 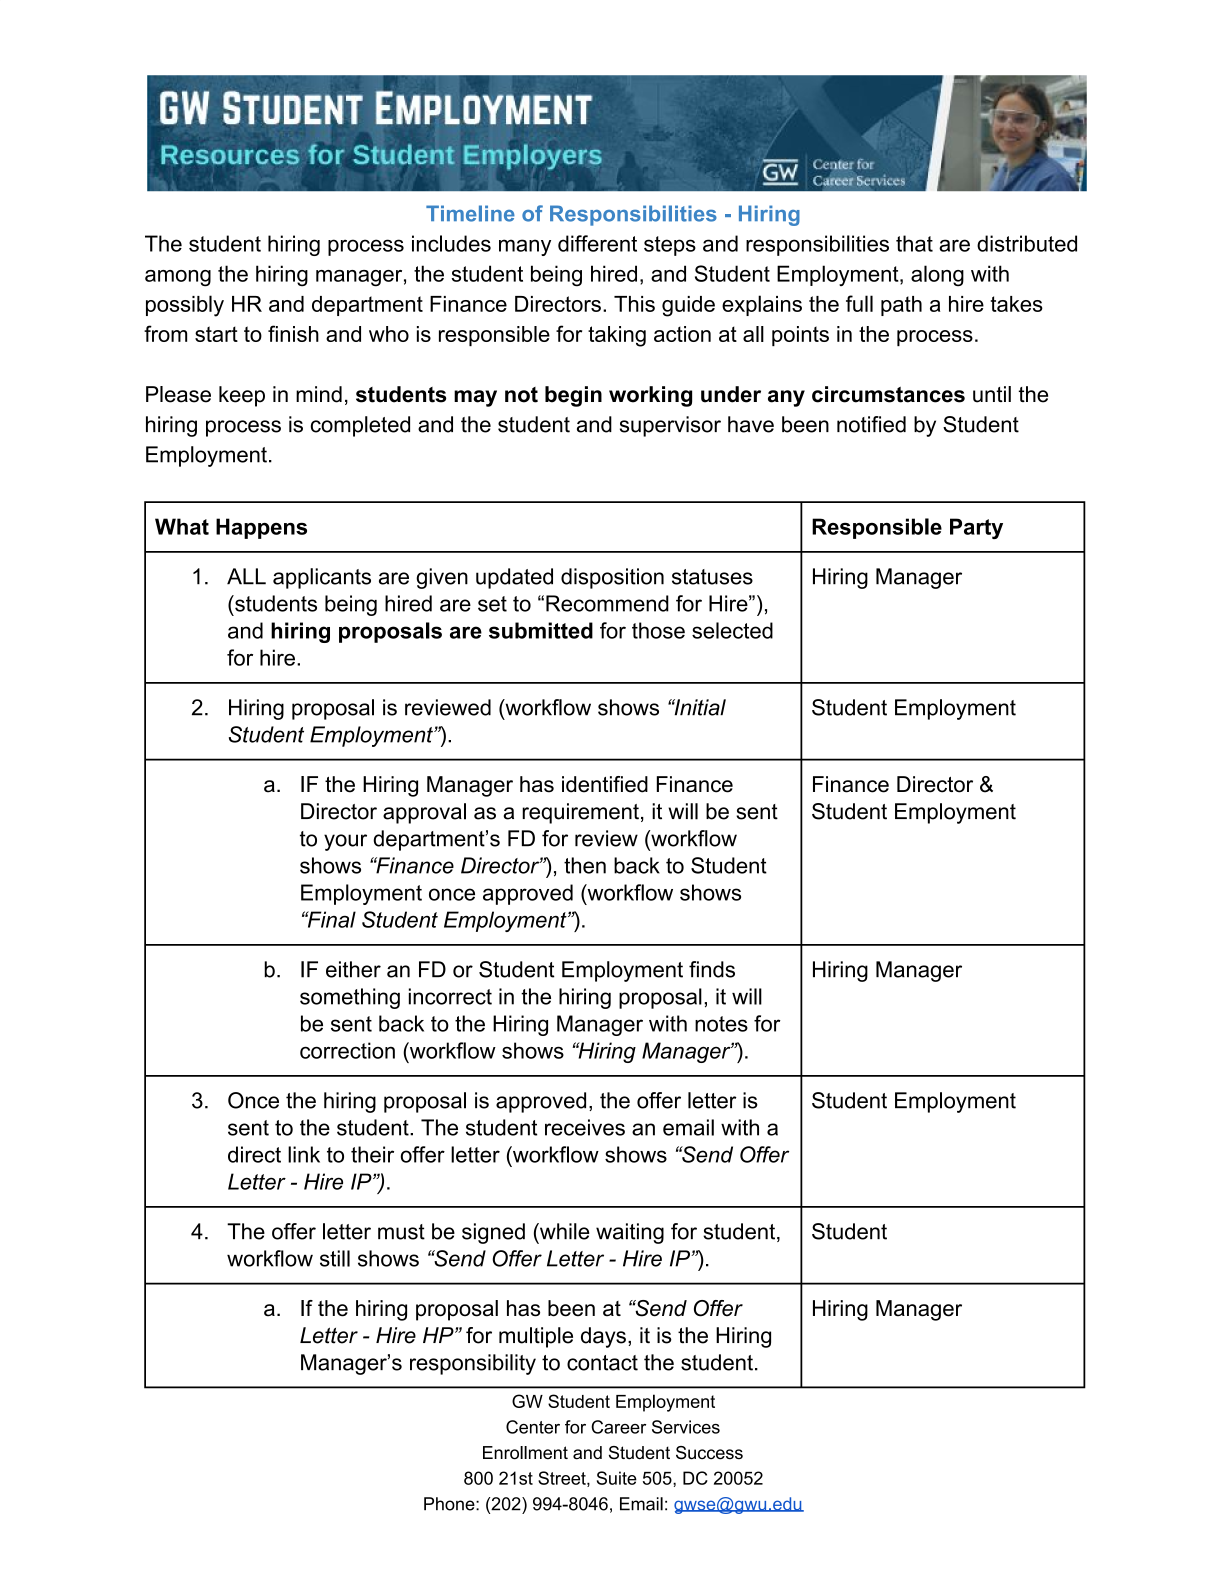 I want to click on submitted, so click(x=541, y=630).
